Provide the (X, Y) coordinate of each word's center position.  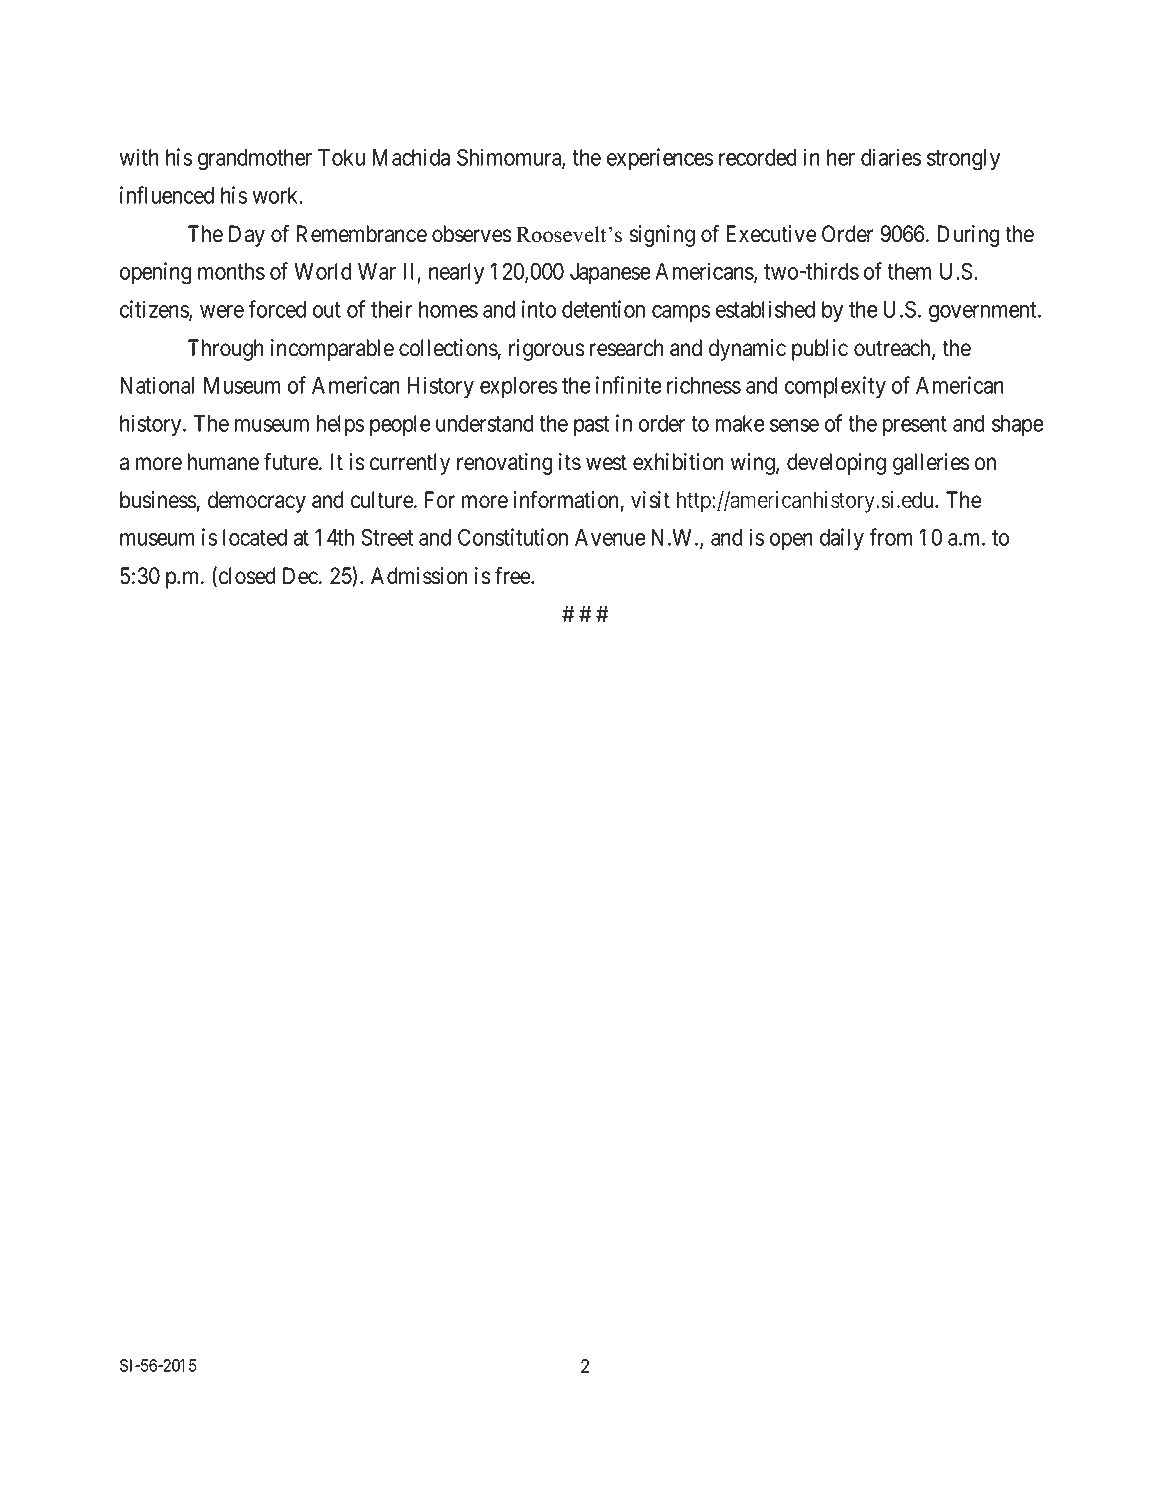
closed (247, 576)
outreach (893, 349)
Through (226, 350)
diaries (891, 157)
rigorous (546, 350)
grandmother (255, 160)
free (513, 576)
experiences (660, 159)
